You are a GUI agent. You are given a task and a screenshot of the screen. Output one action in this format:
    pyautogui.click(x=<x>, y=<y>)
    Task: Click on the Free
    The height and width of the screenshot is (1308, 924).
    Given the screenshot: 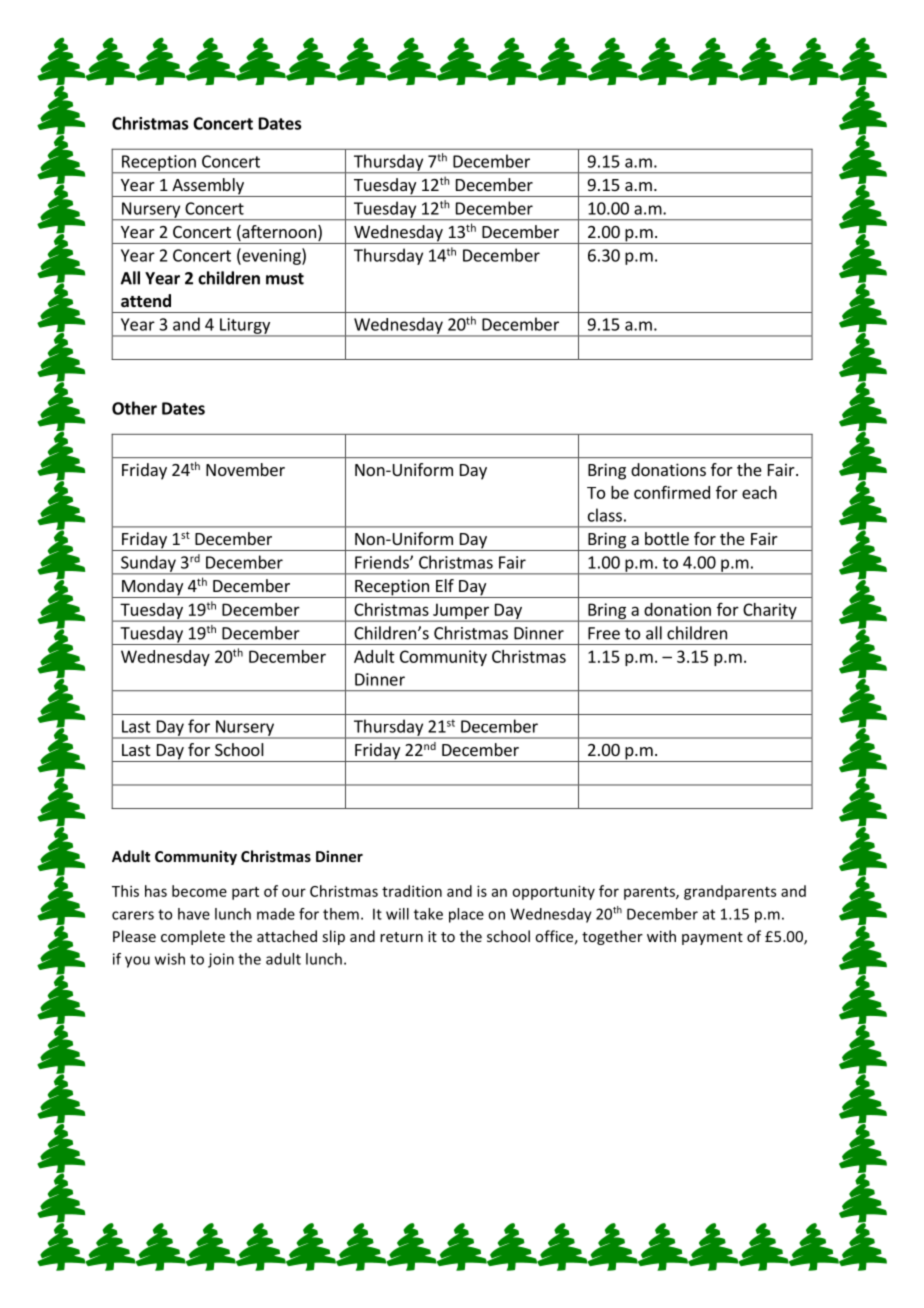 What is the action you would take?
    pyautogui.click(x=604, y=633)
